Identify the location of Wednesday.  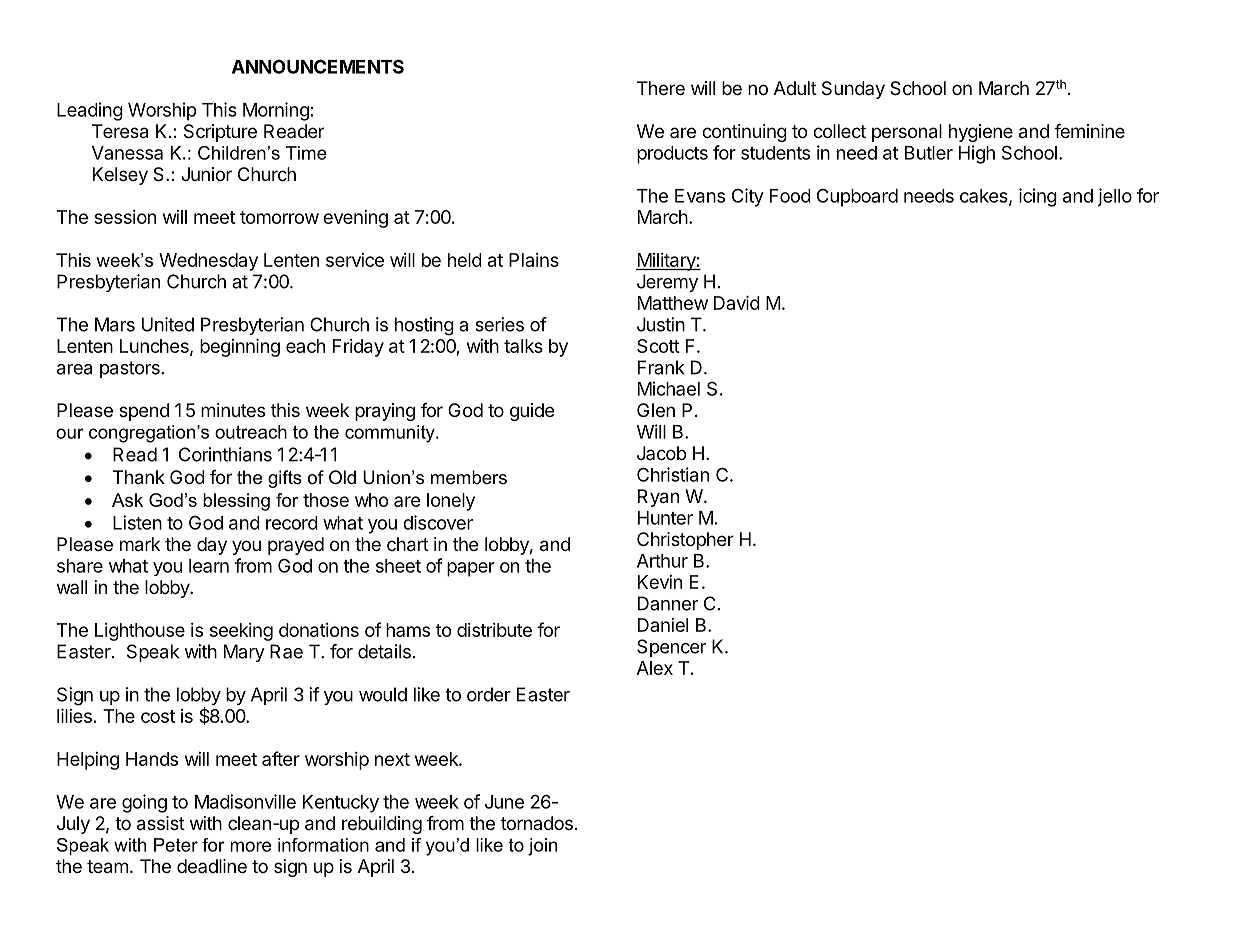
(208, 262).
